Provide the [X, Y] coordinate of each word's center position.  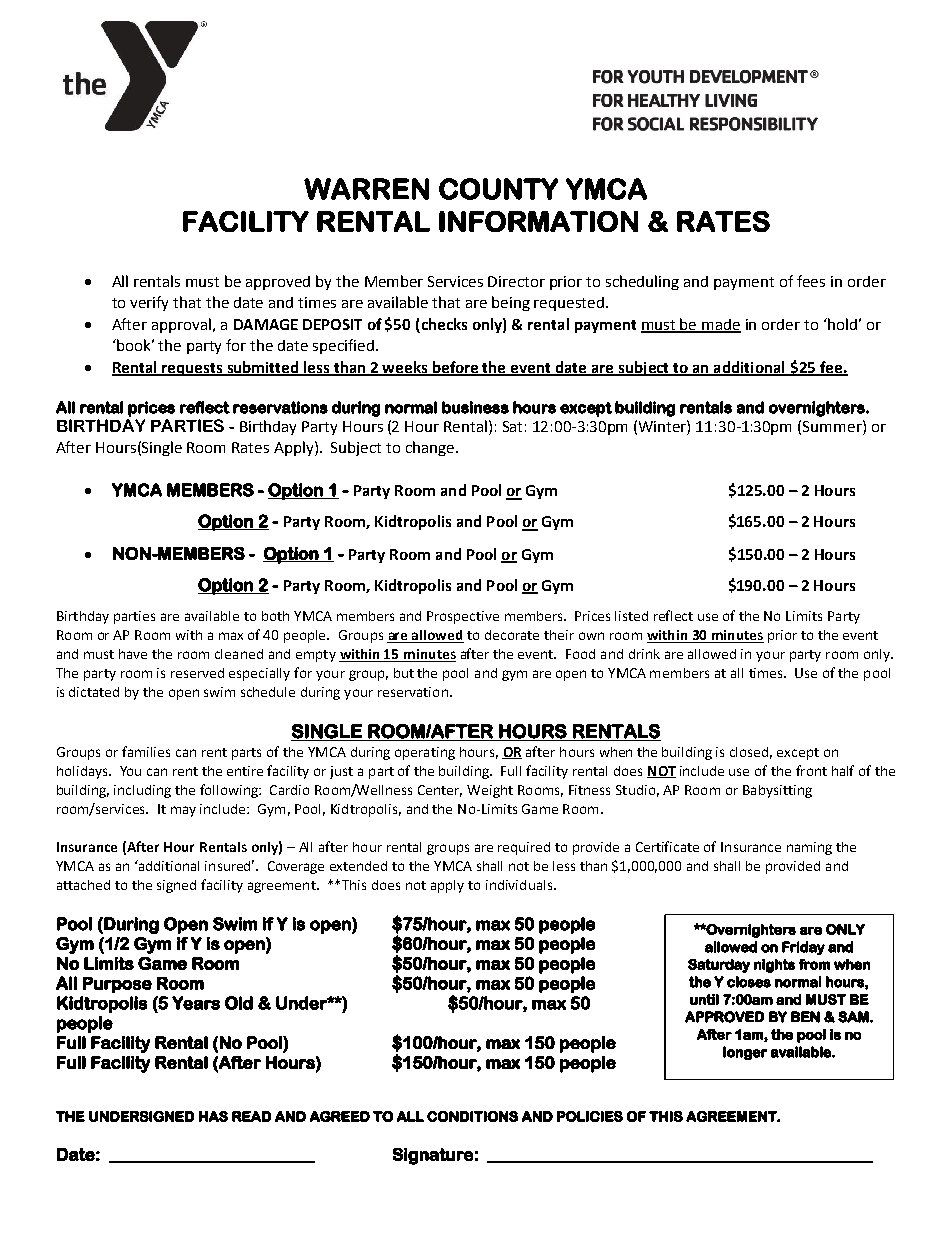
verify [149, 303]
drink [644, 654]
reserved [197, 673]
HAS [213, 1116]
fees [811, 281]
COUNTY [498, 189]
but [404, 673]
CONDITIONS [472, 1116]
